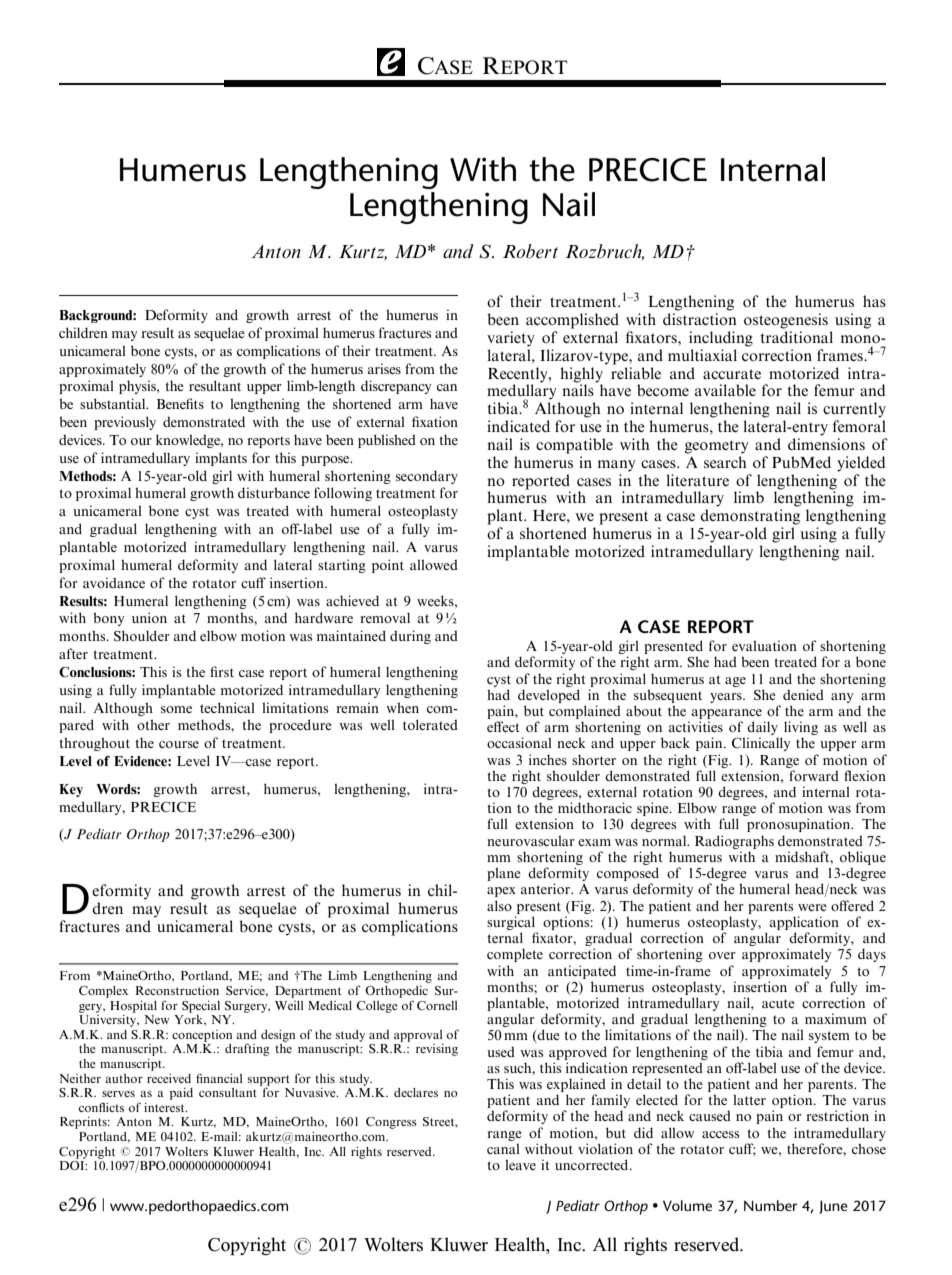 This screenshot has width=952, height=1275. Describe the element at coordinates (515, 955) in the screenshot. I see `complete` at that location.
